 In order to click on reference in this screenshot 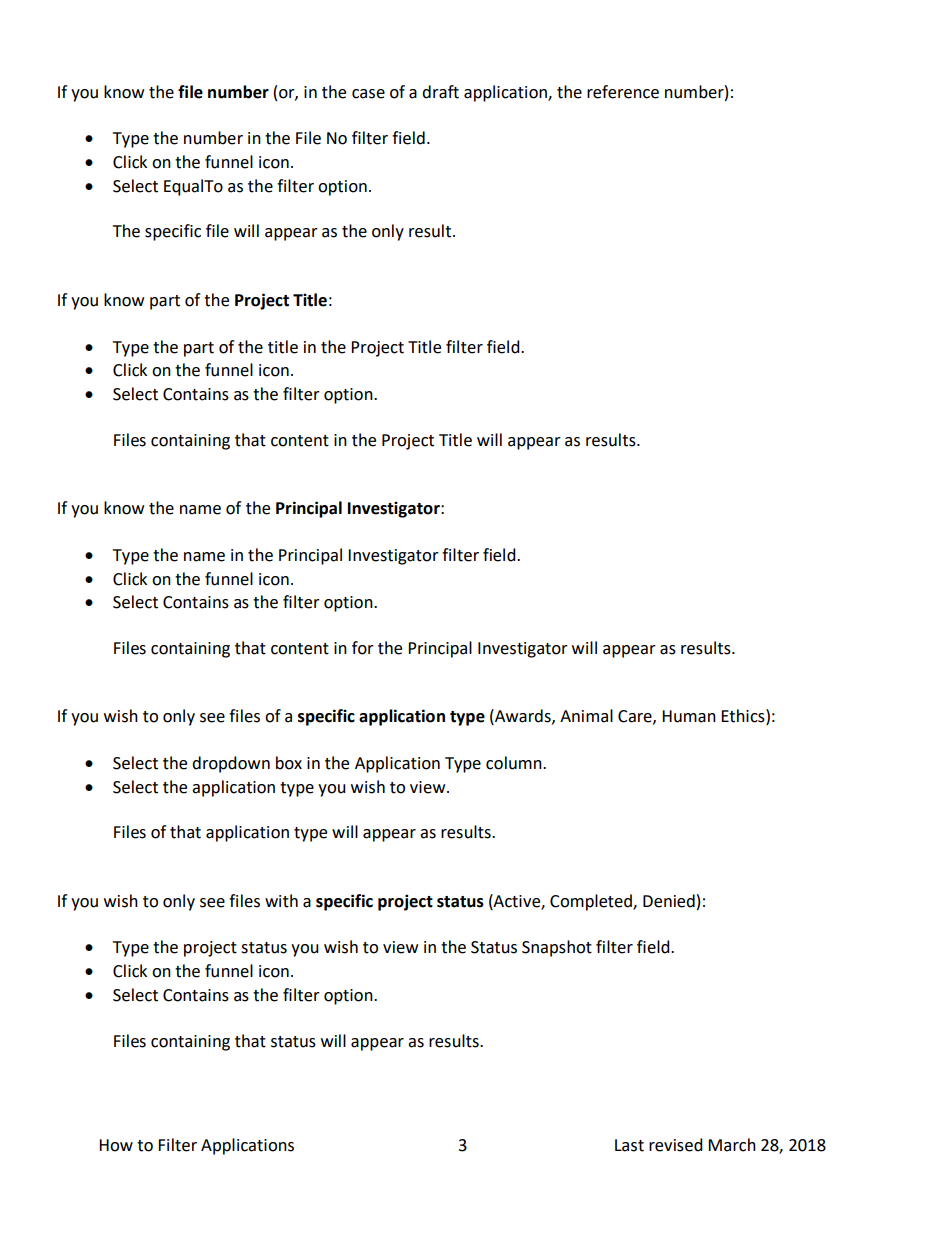, I will do `click(623, 92)`.
